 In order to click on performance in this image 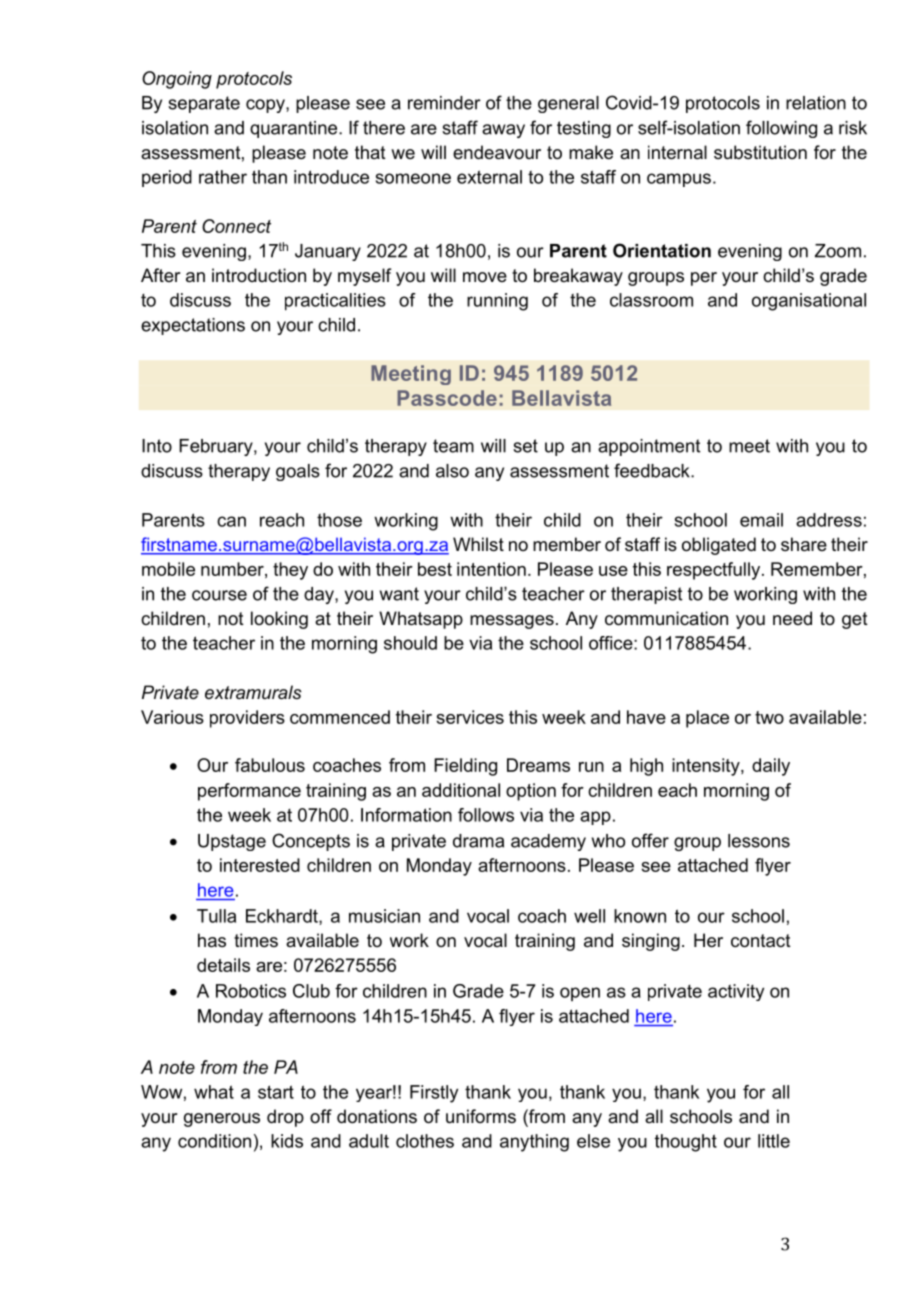, I will do `click(249, 792)`.
